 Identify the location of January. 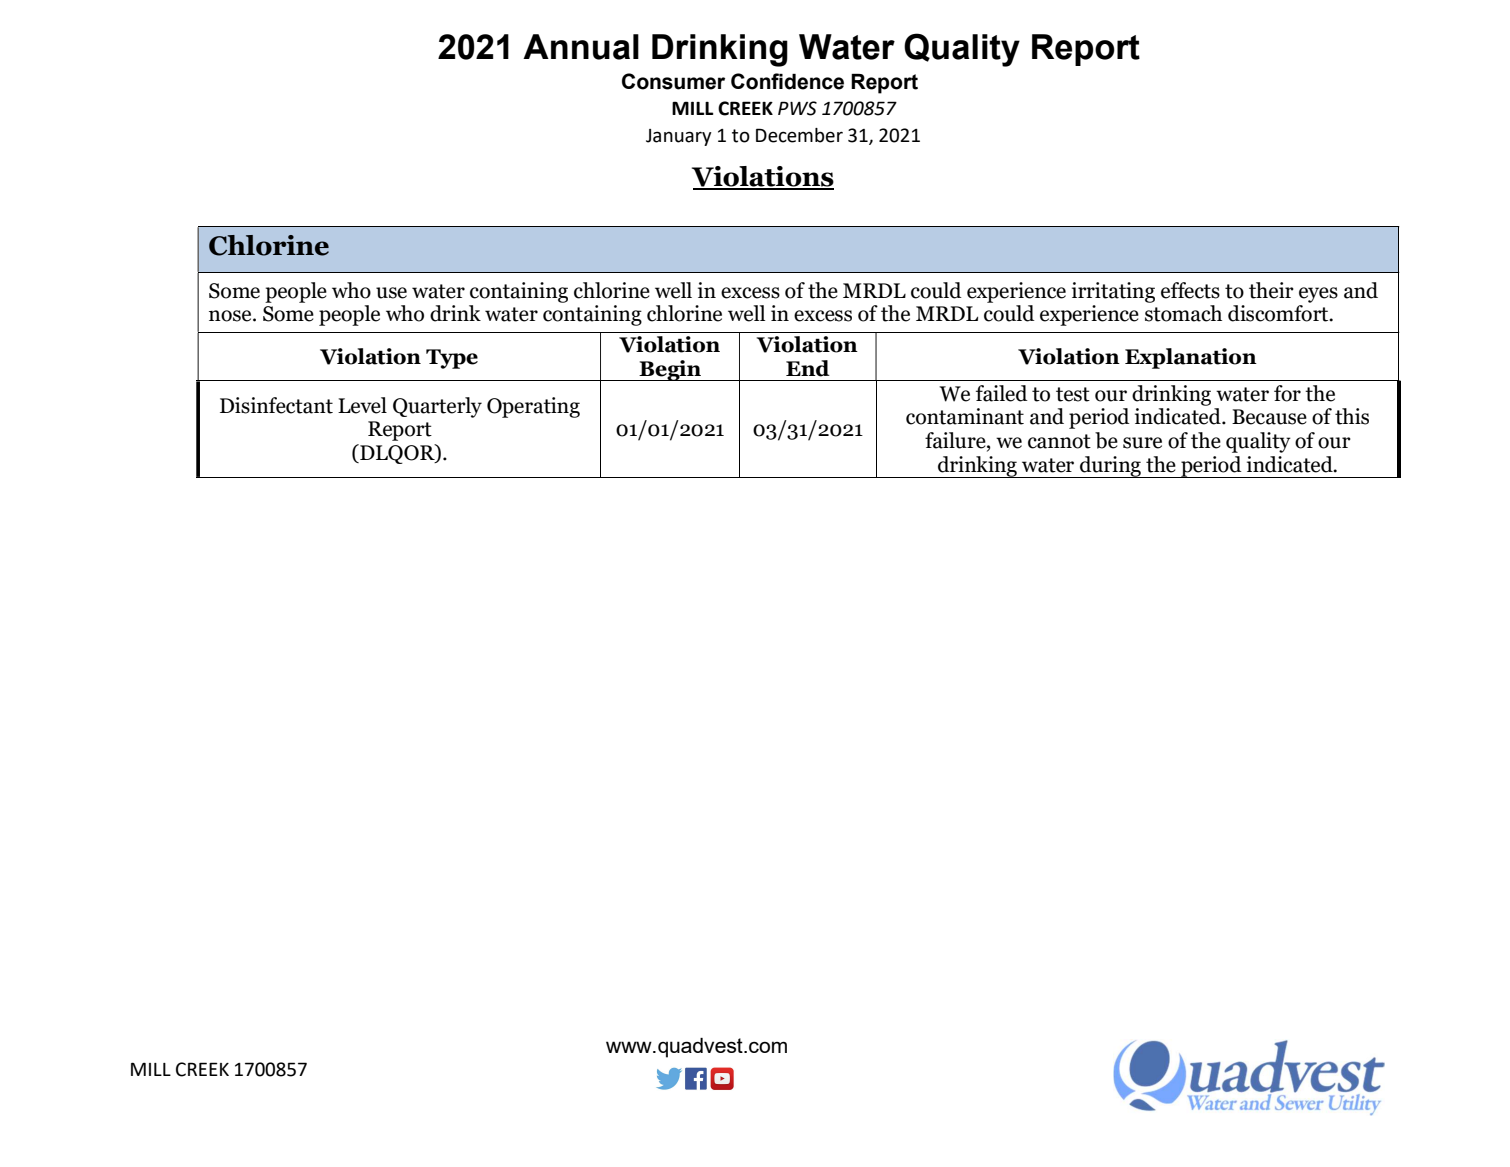
(679, 137).
